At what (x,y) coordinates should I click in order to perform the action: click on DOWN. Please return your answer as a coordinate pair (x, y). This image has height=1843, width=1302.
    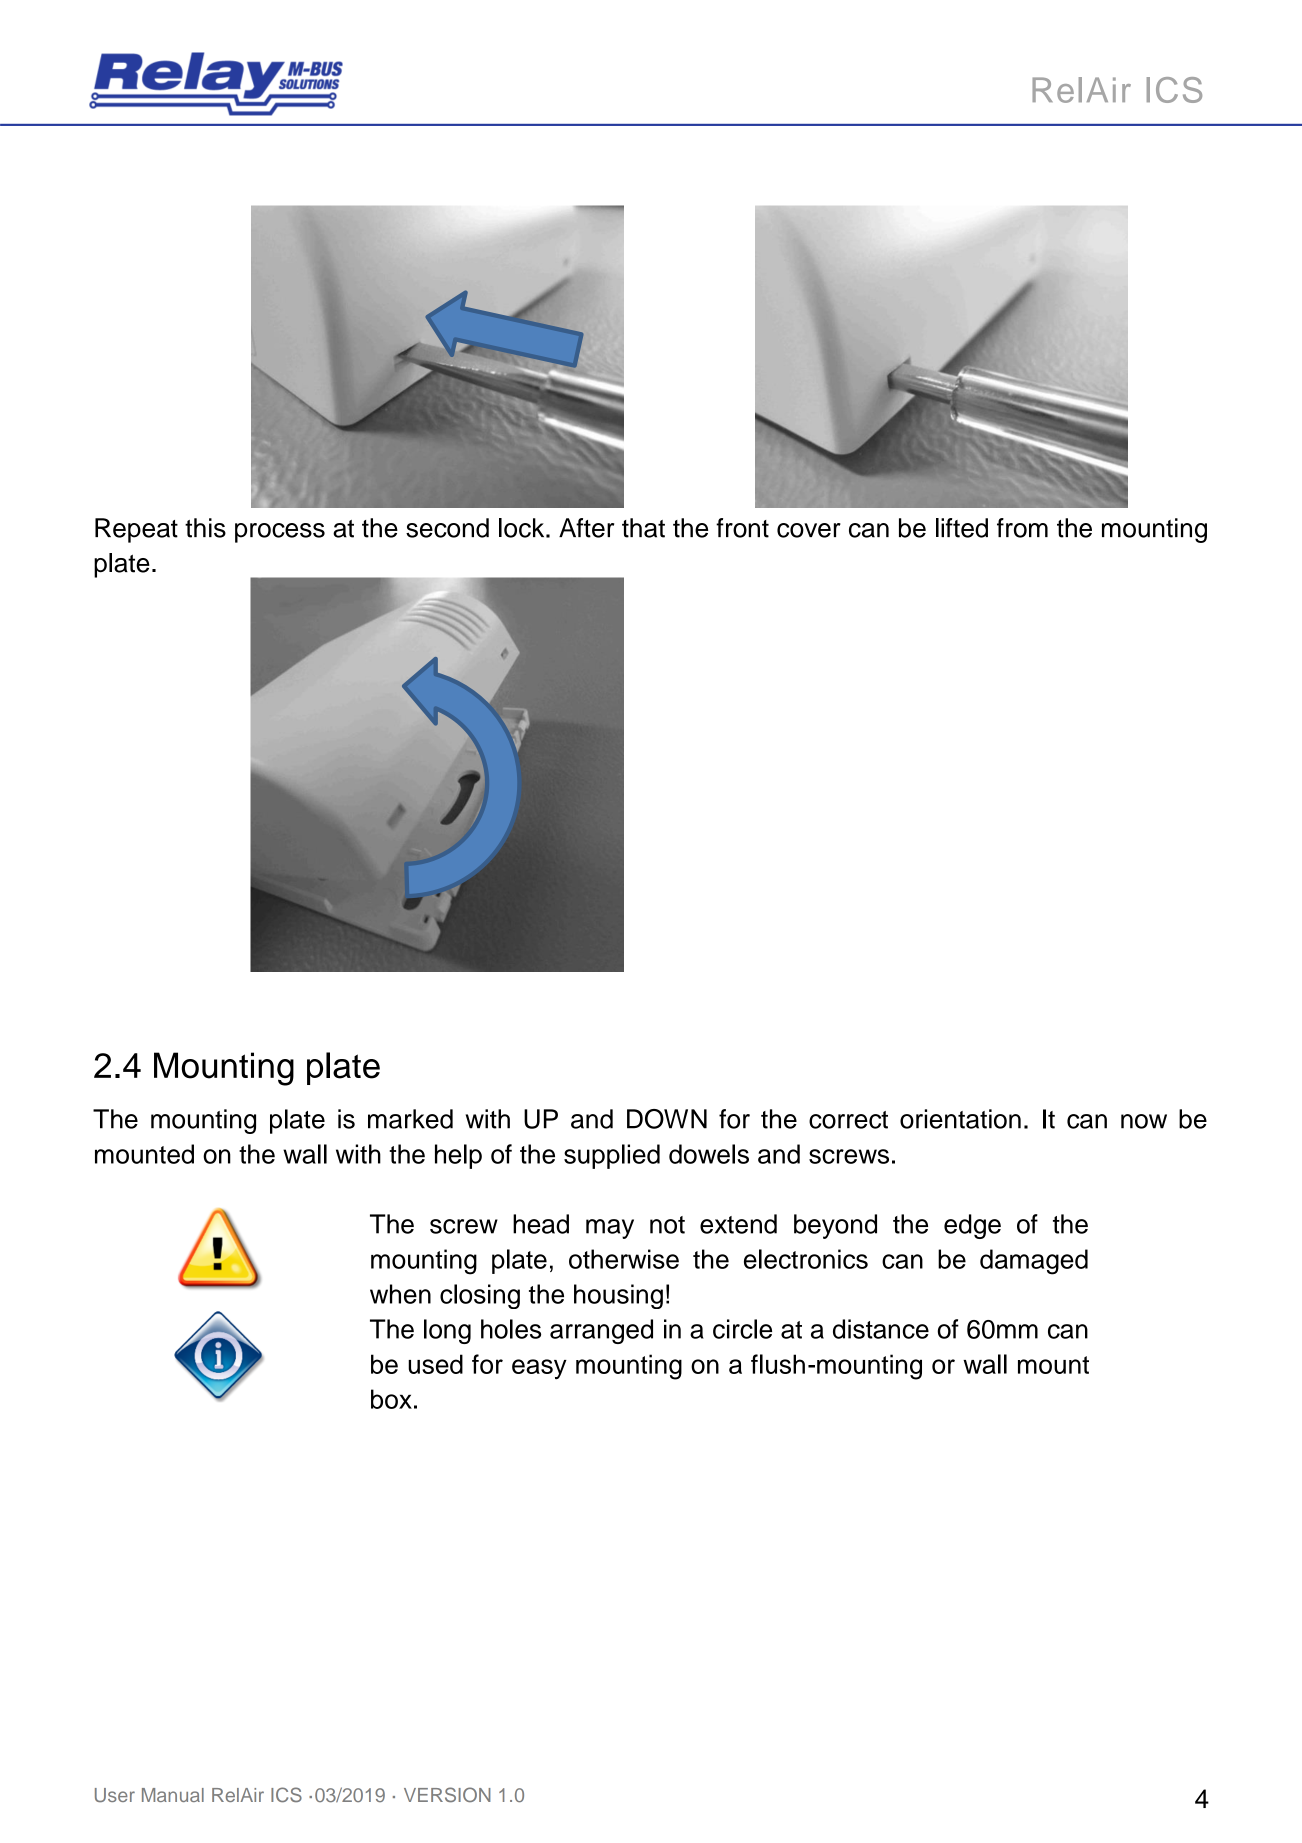
    Looking at the image, I should click on (667, 1119).
